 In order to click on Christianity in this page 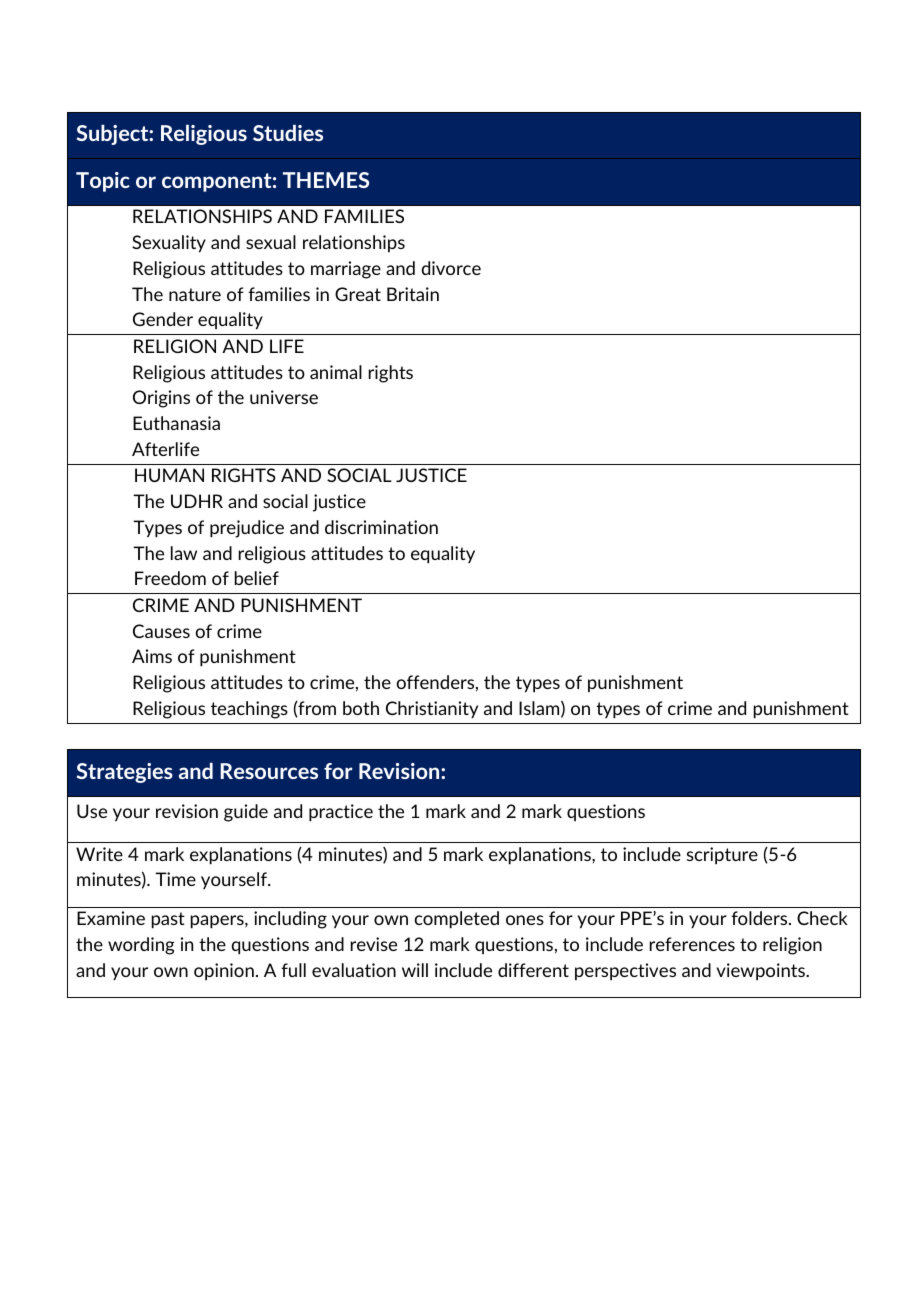, I will do `click(432, 709)`.
